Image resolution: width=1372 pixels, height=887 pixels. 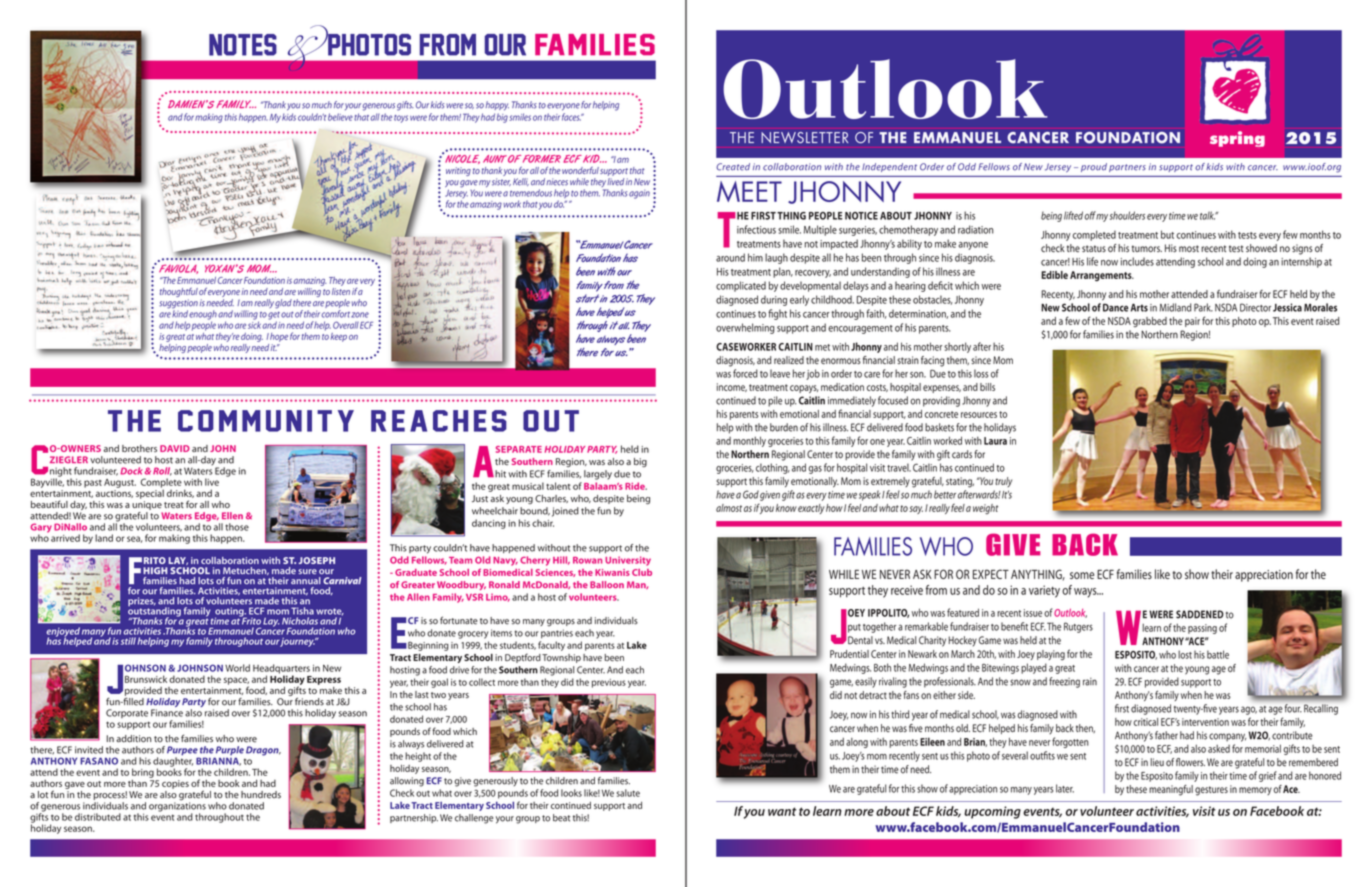 What do you see at coordinates (733, 167) in the document?
I see `Created` at bounding box center [733, 167].
